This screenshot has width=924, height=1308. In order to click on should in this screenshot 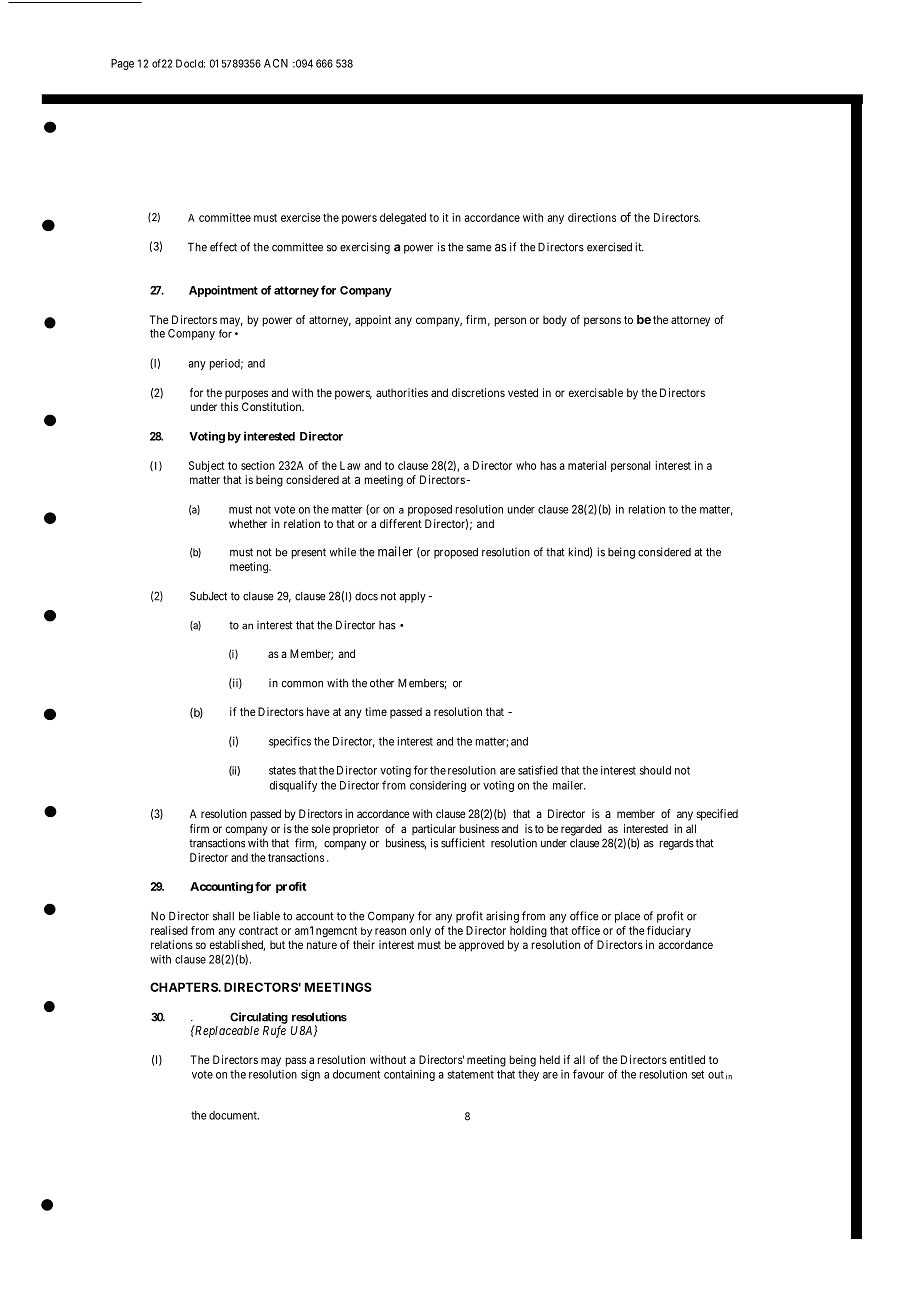, I will do `click(655, 770)`.
